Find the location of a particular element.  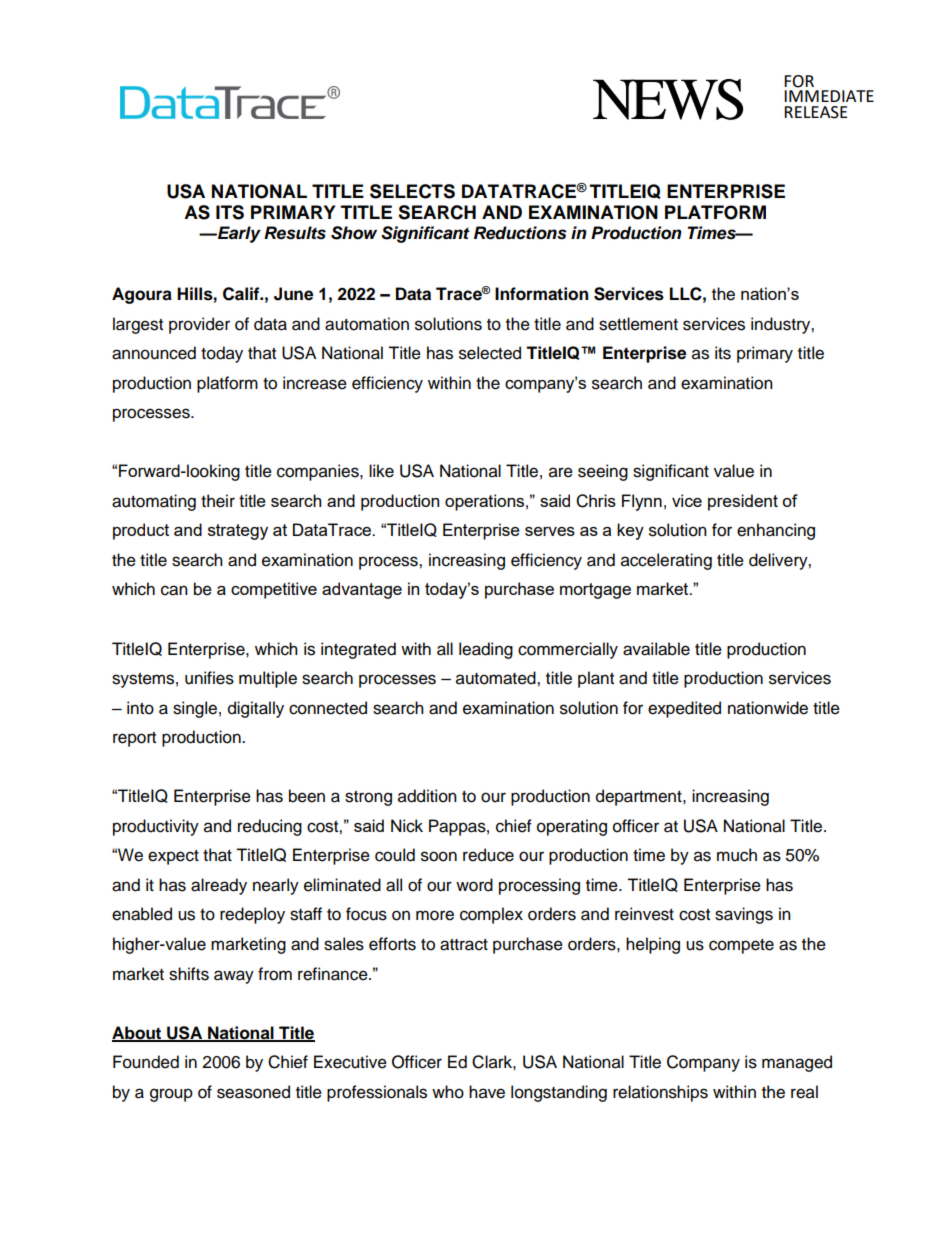

RELEASE is located at coordinates (816, 112).
